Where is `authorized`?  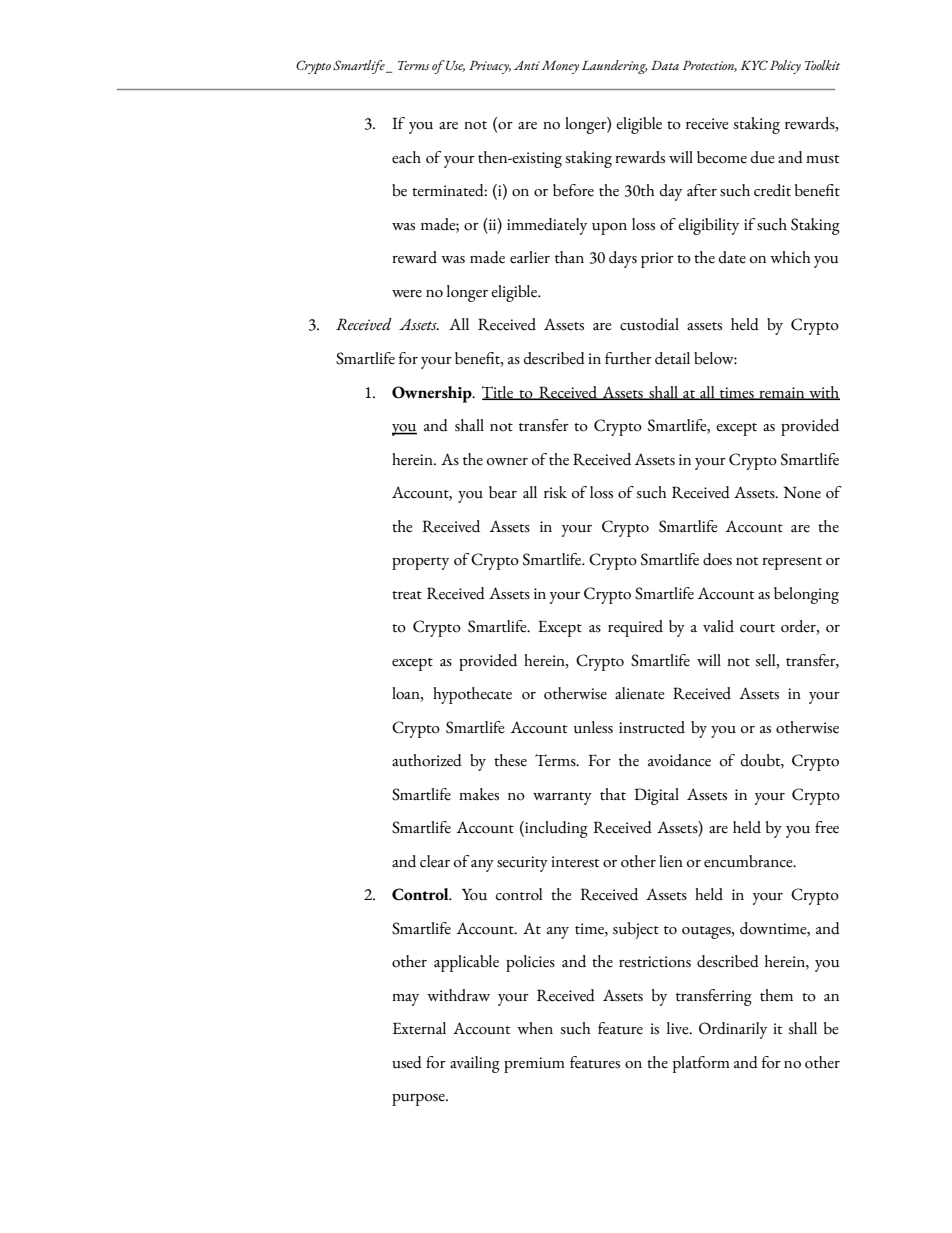 authorized is located at coordinates (427, 760).
